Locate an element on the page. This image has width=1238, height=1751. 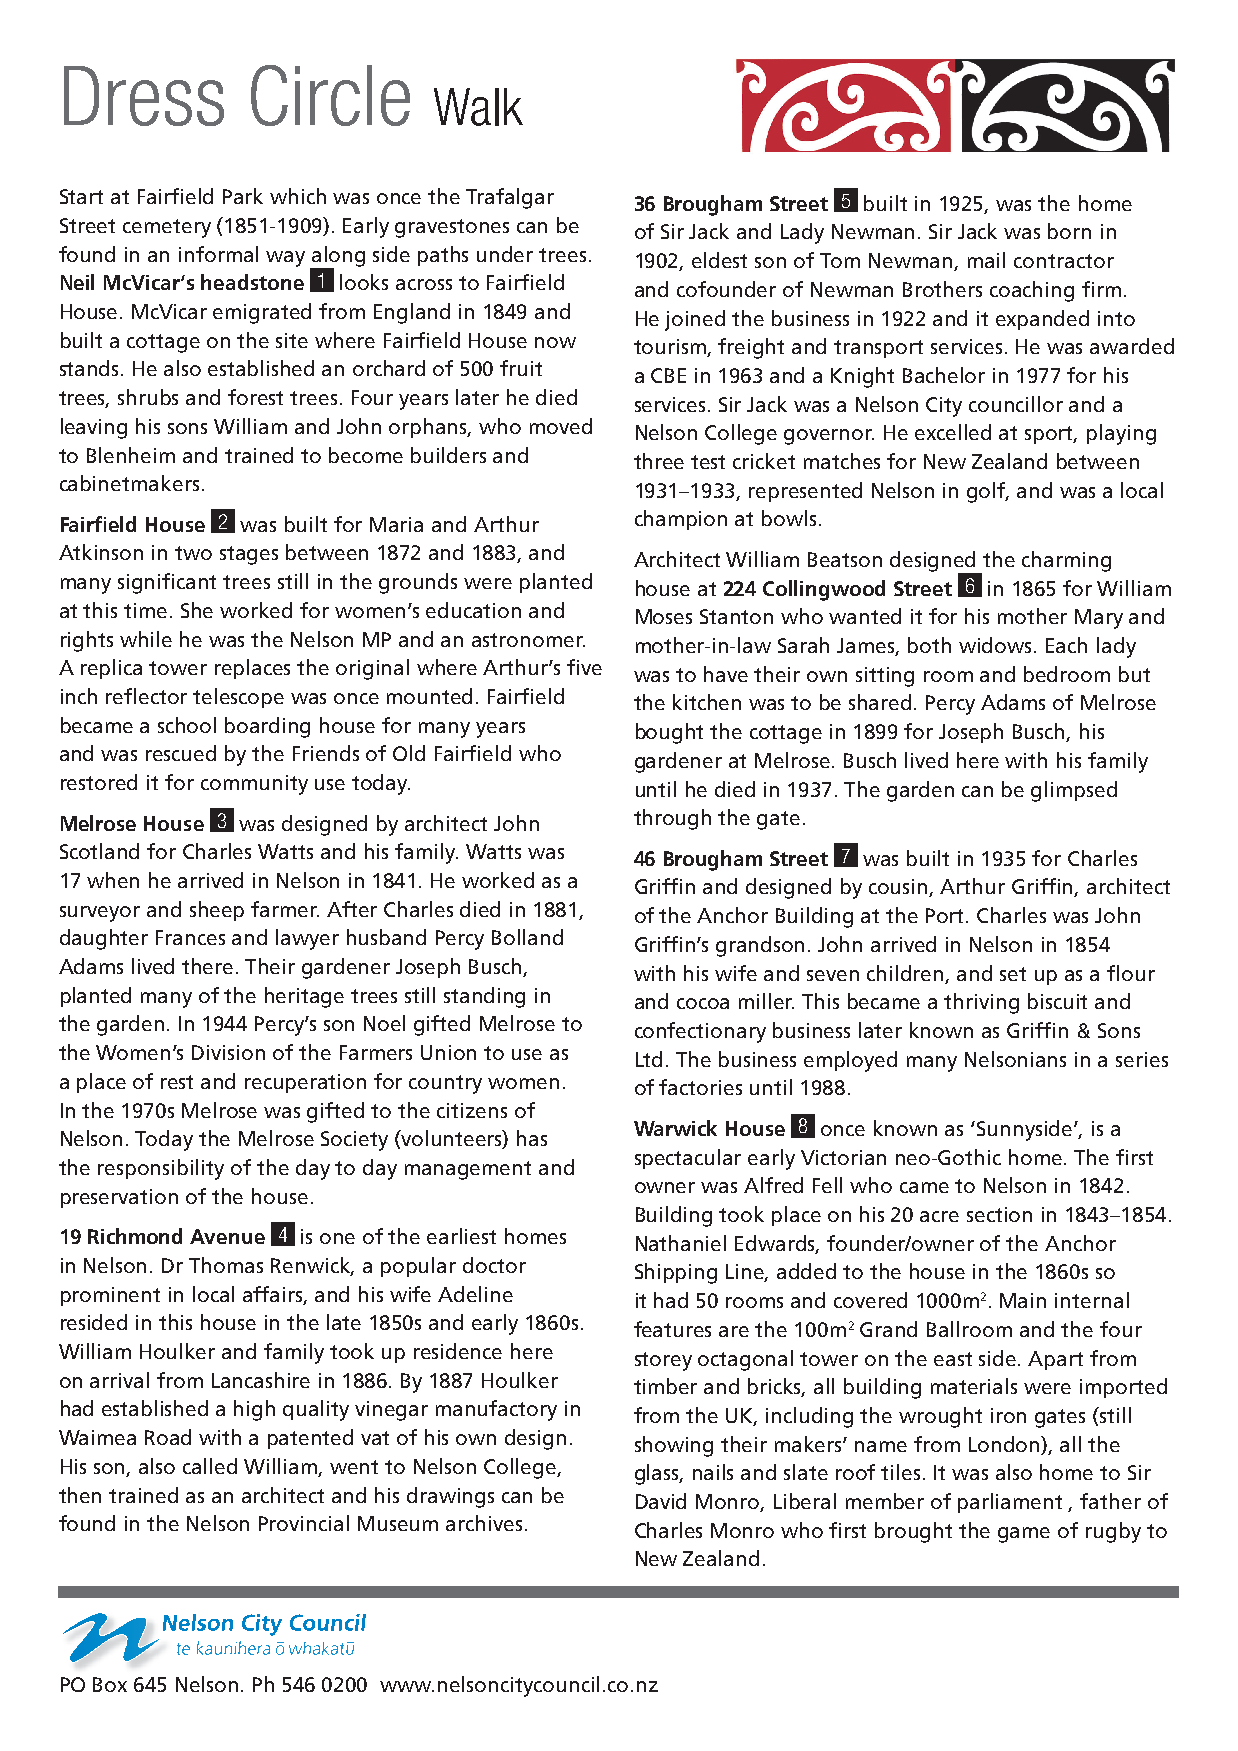
born is located at coordinates (1069, 231).
